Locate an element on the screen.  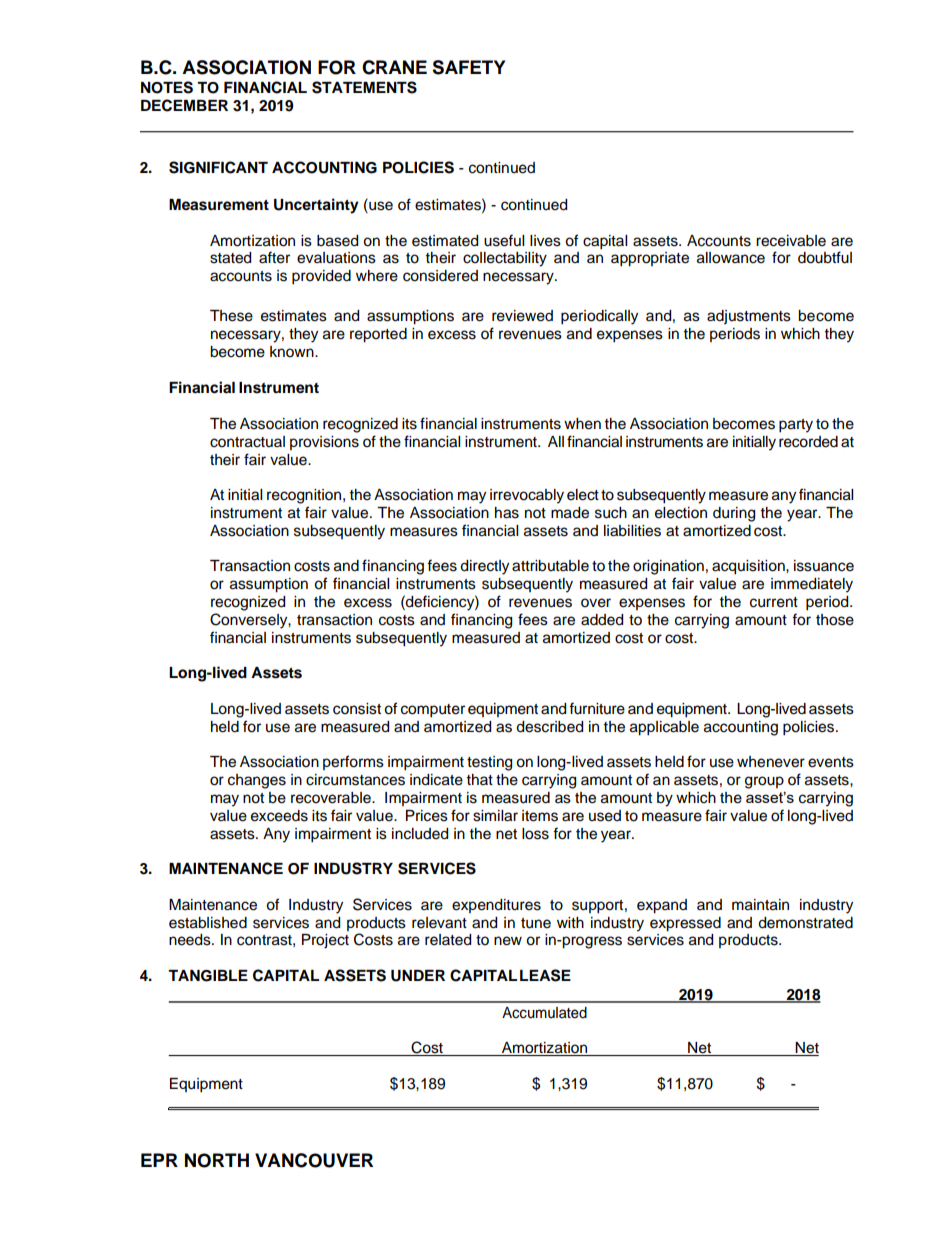
Accumulated is located at coordinates (544, 1013).
